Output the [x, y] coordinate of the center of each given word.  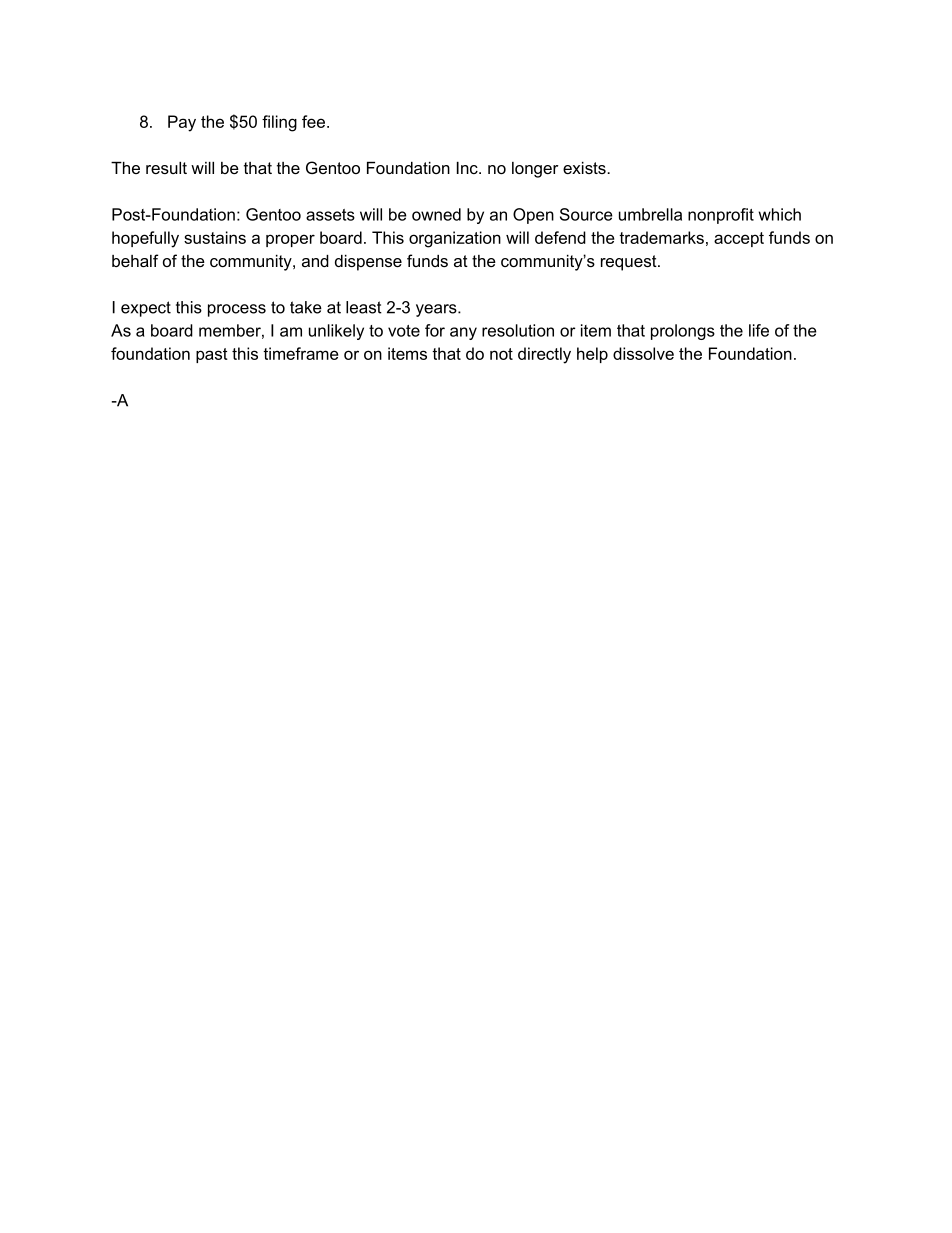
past [212, 355]
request [630, 263]
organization [455, 239]
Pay [182, 123]
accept [739, 239]
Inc [468, 168]
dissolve [643, 353]
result [166, 168]
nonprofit [721, 216]
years [437, 310]
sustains [215, 237]
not [501, 354]
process [237, 310]
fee [313, 121]
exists [585, 168]
